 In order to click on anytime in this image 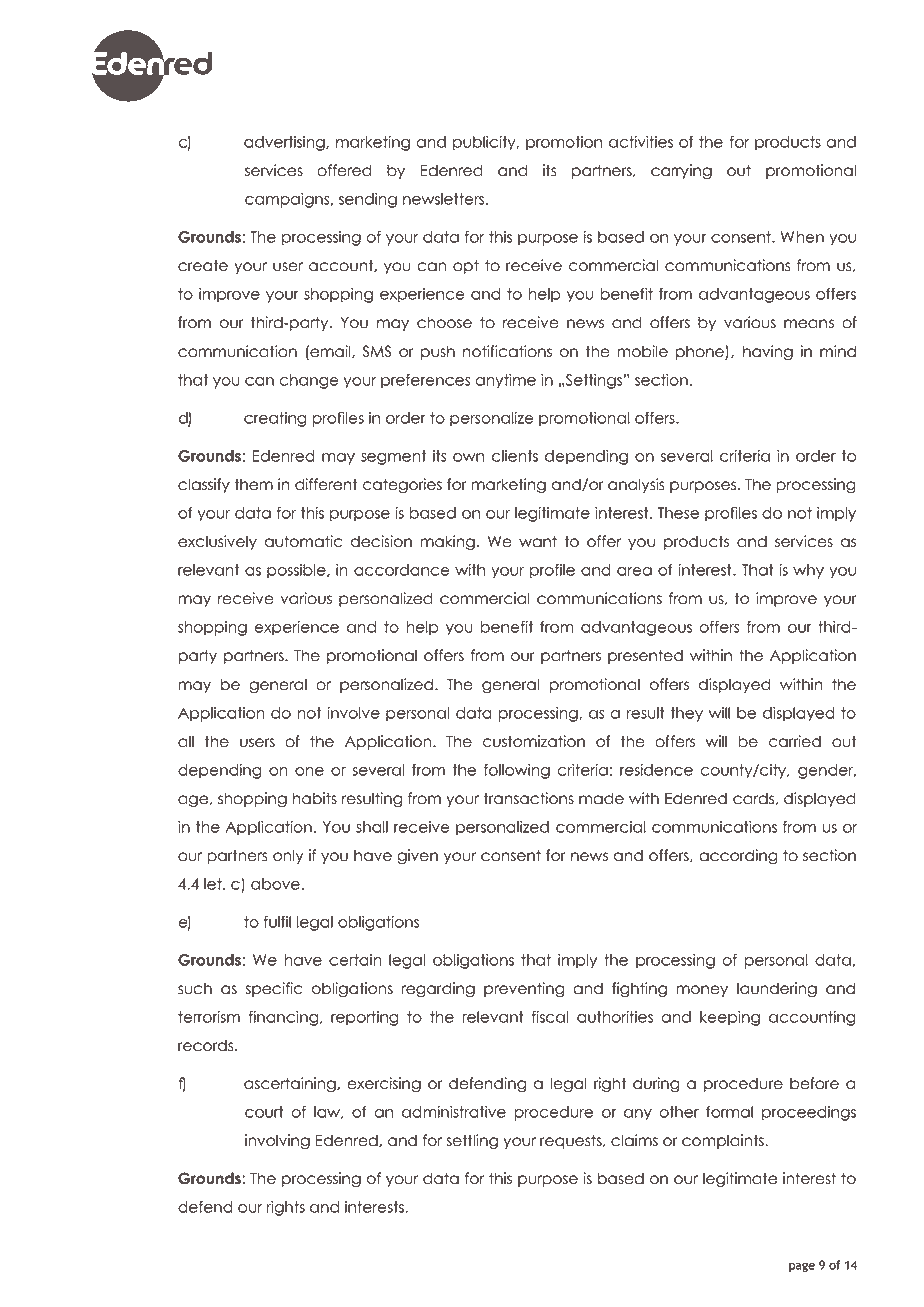, I will do `click(506, 381)`.
